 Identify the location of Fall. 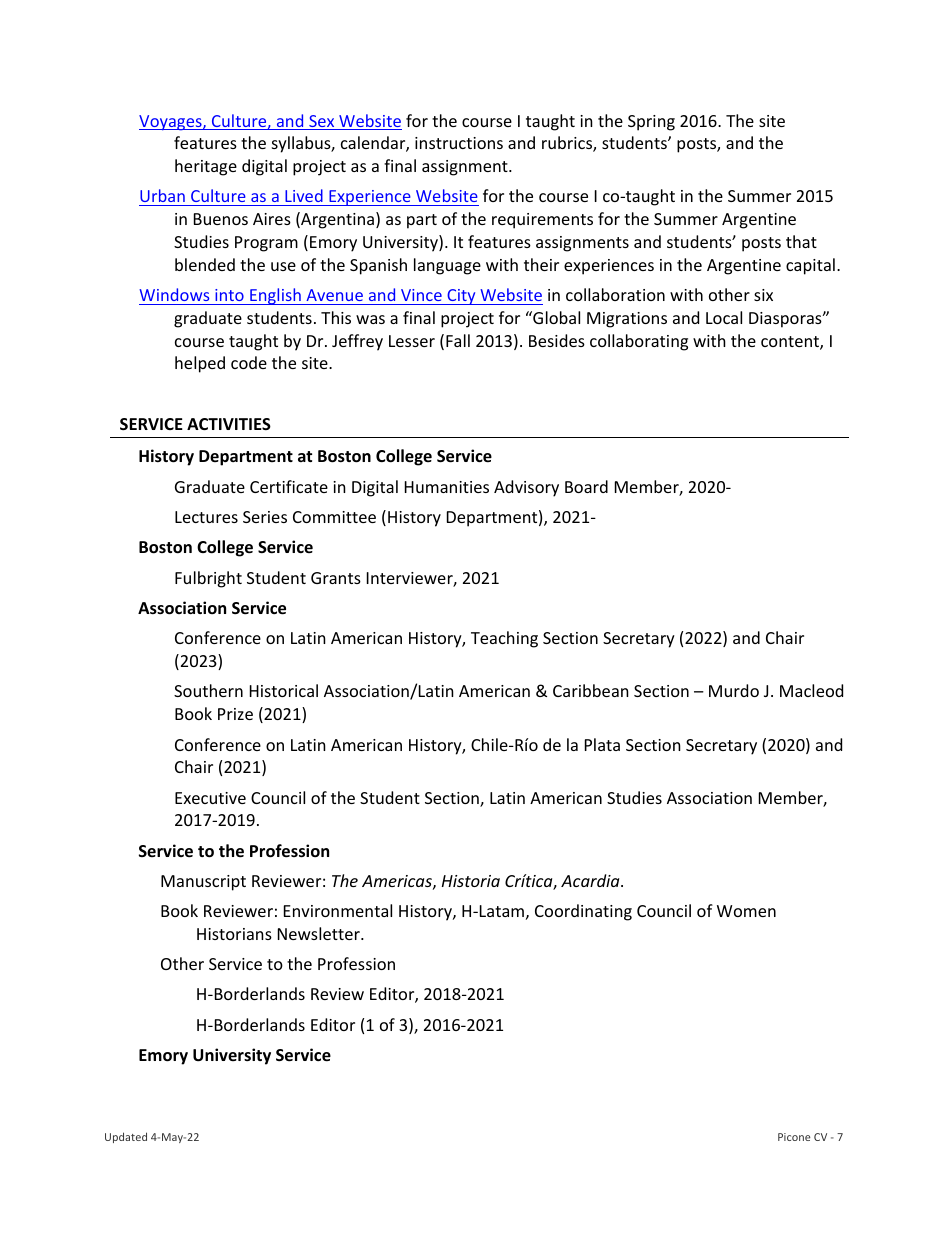
(458, 340).
